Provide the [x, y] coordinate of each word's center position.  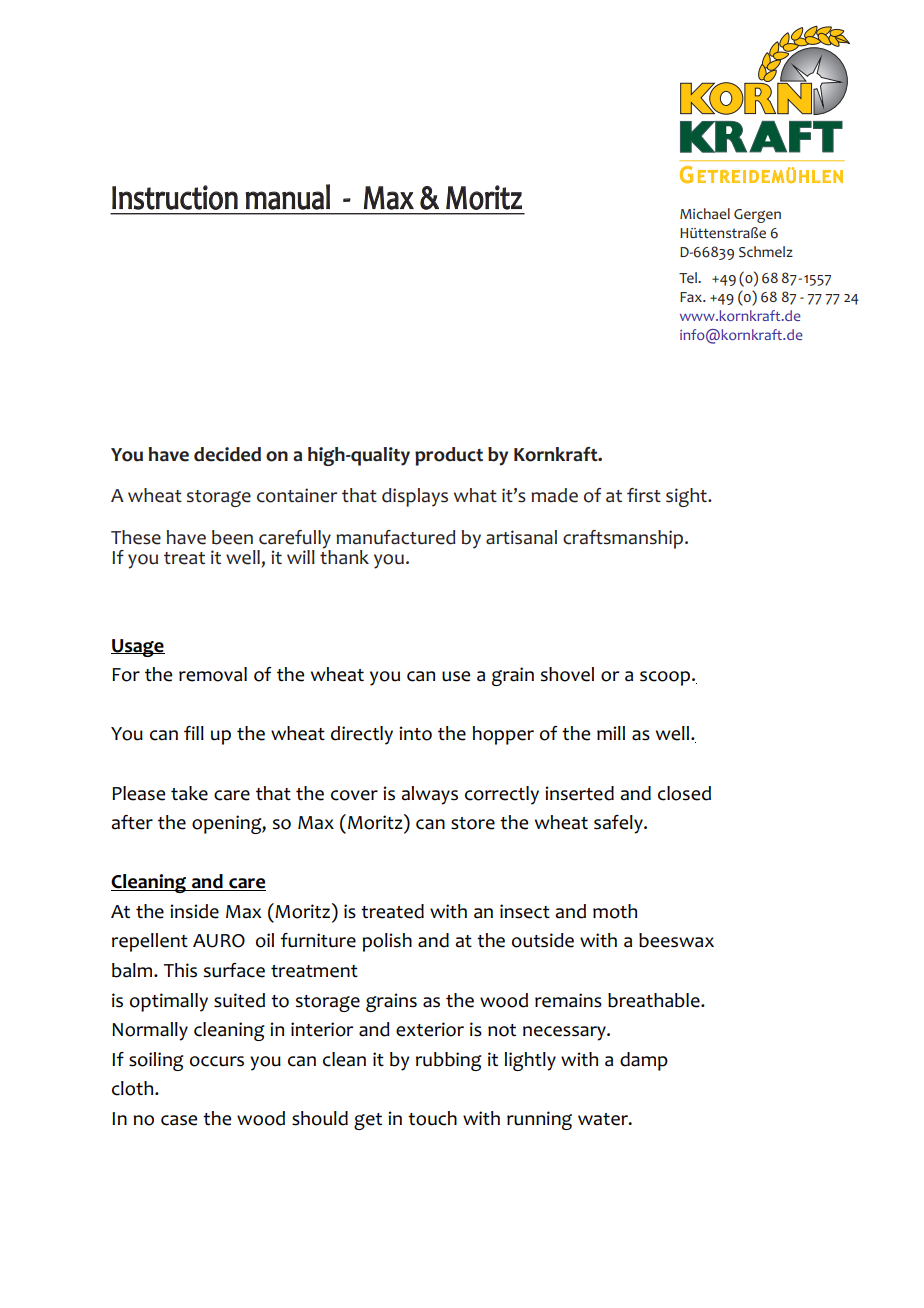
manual [287, 197]
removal [213, 674]
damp [644, 1061]
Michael [705, 213]
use [456, 676]
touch [432, 1118]
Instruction [175, 197]
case [179, 1120]
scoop [665, 678]
